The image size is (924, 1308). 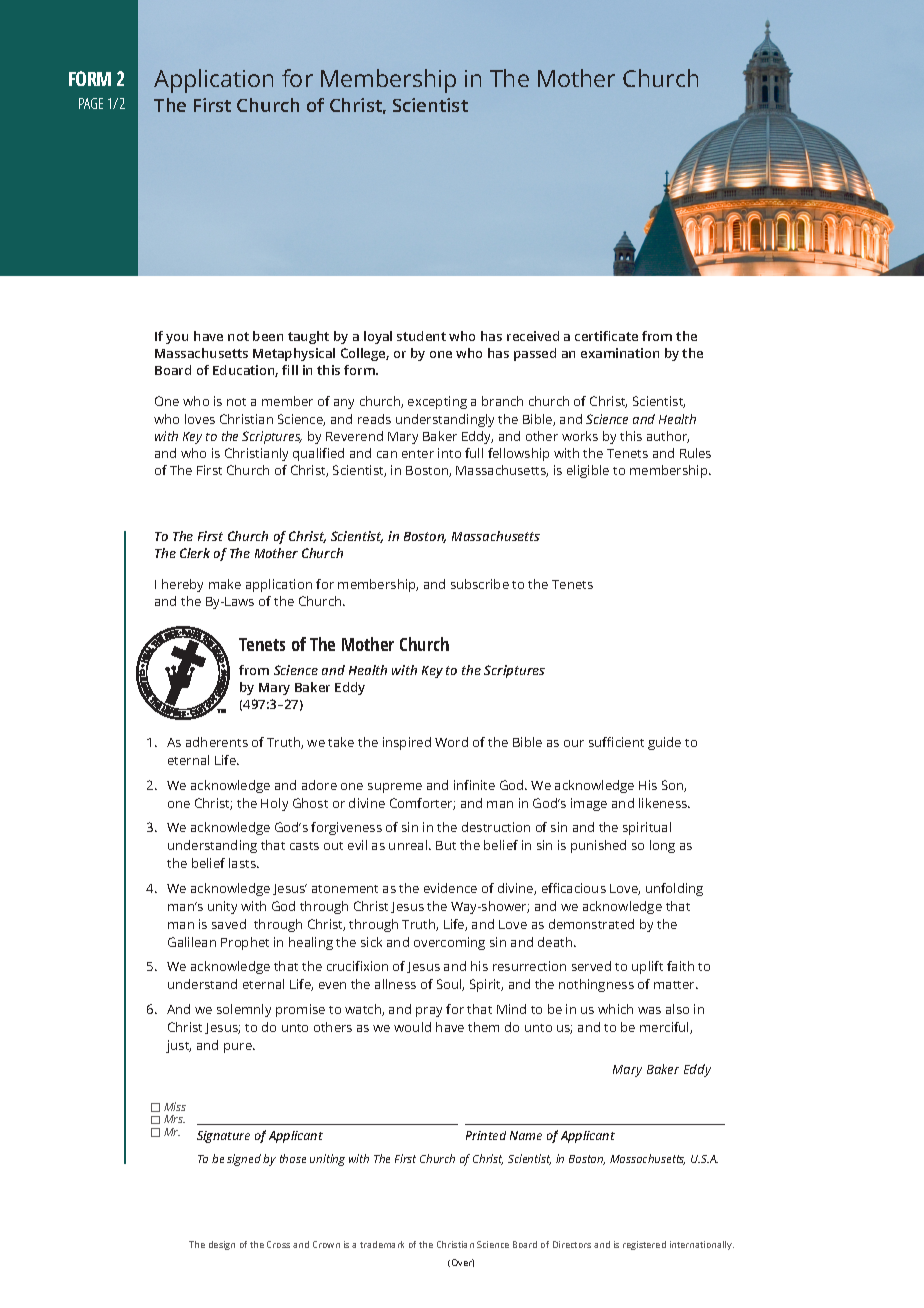 I want to click on trademark, so click(x=382, y=1244).
